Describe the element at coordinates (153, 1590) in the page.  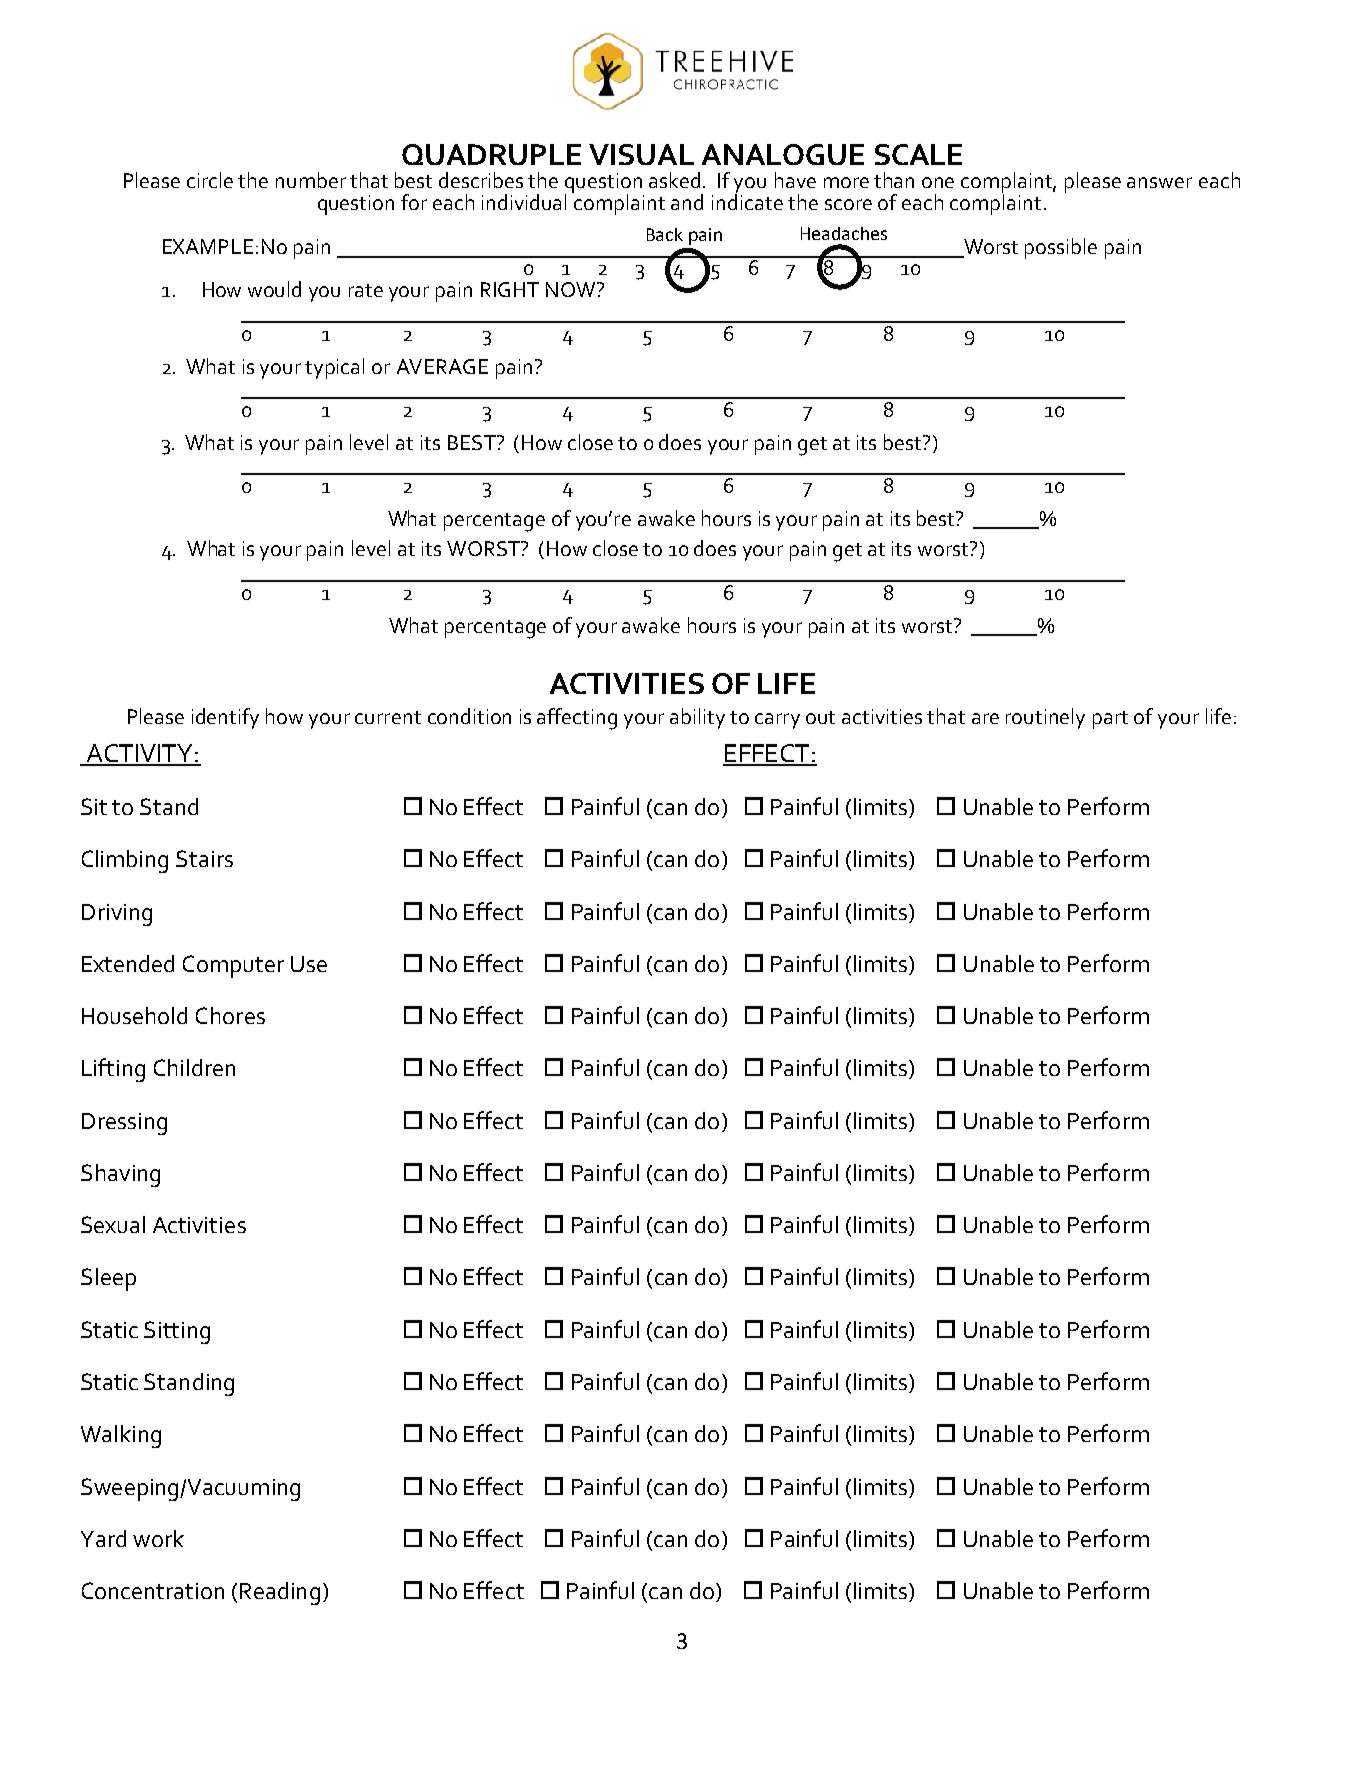
I see `Concentration` at that location.
